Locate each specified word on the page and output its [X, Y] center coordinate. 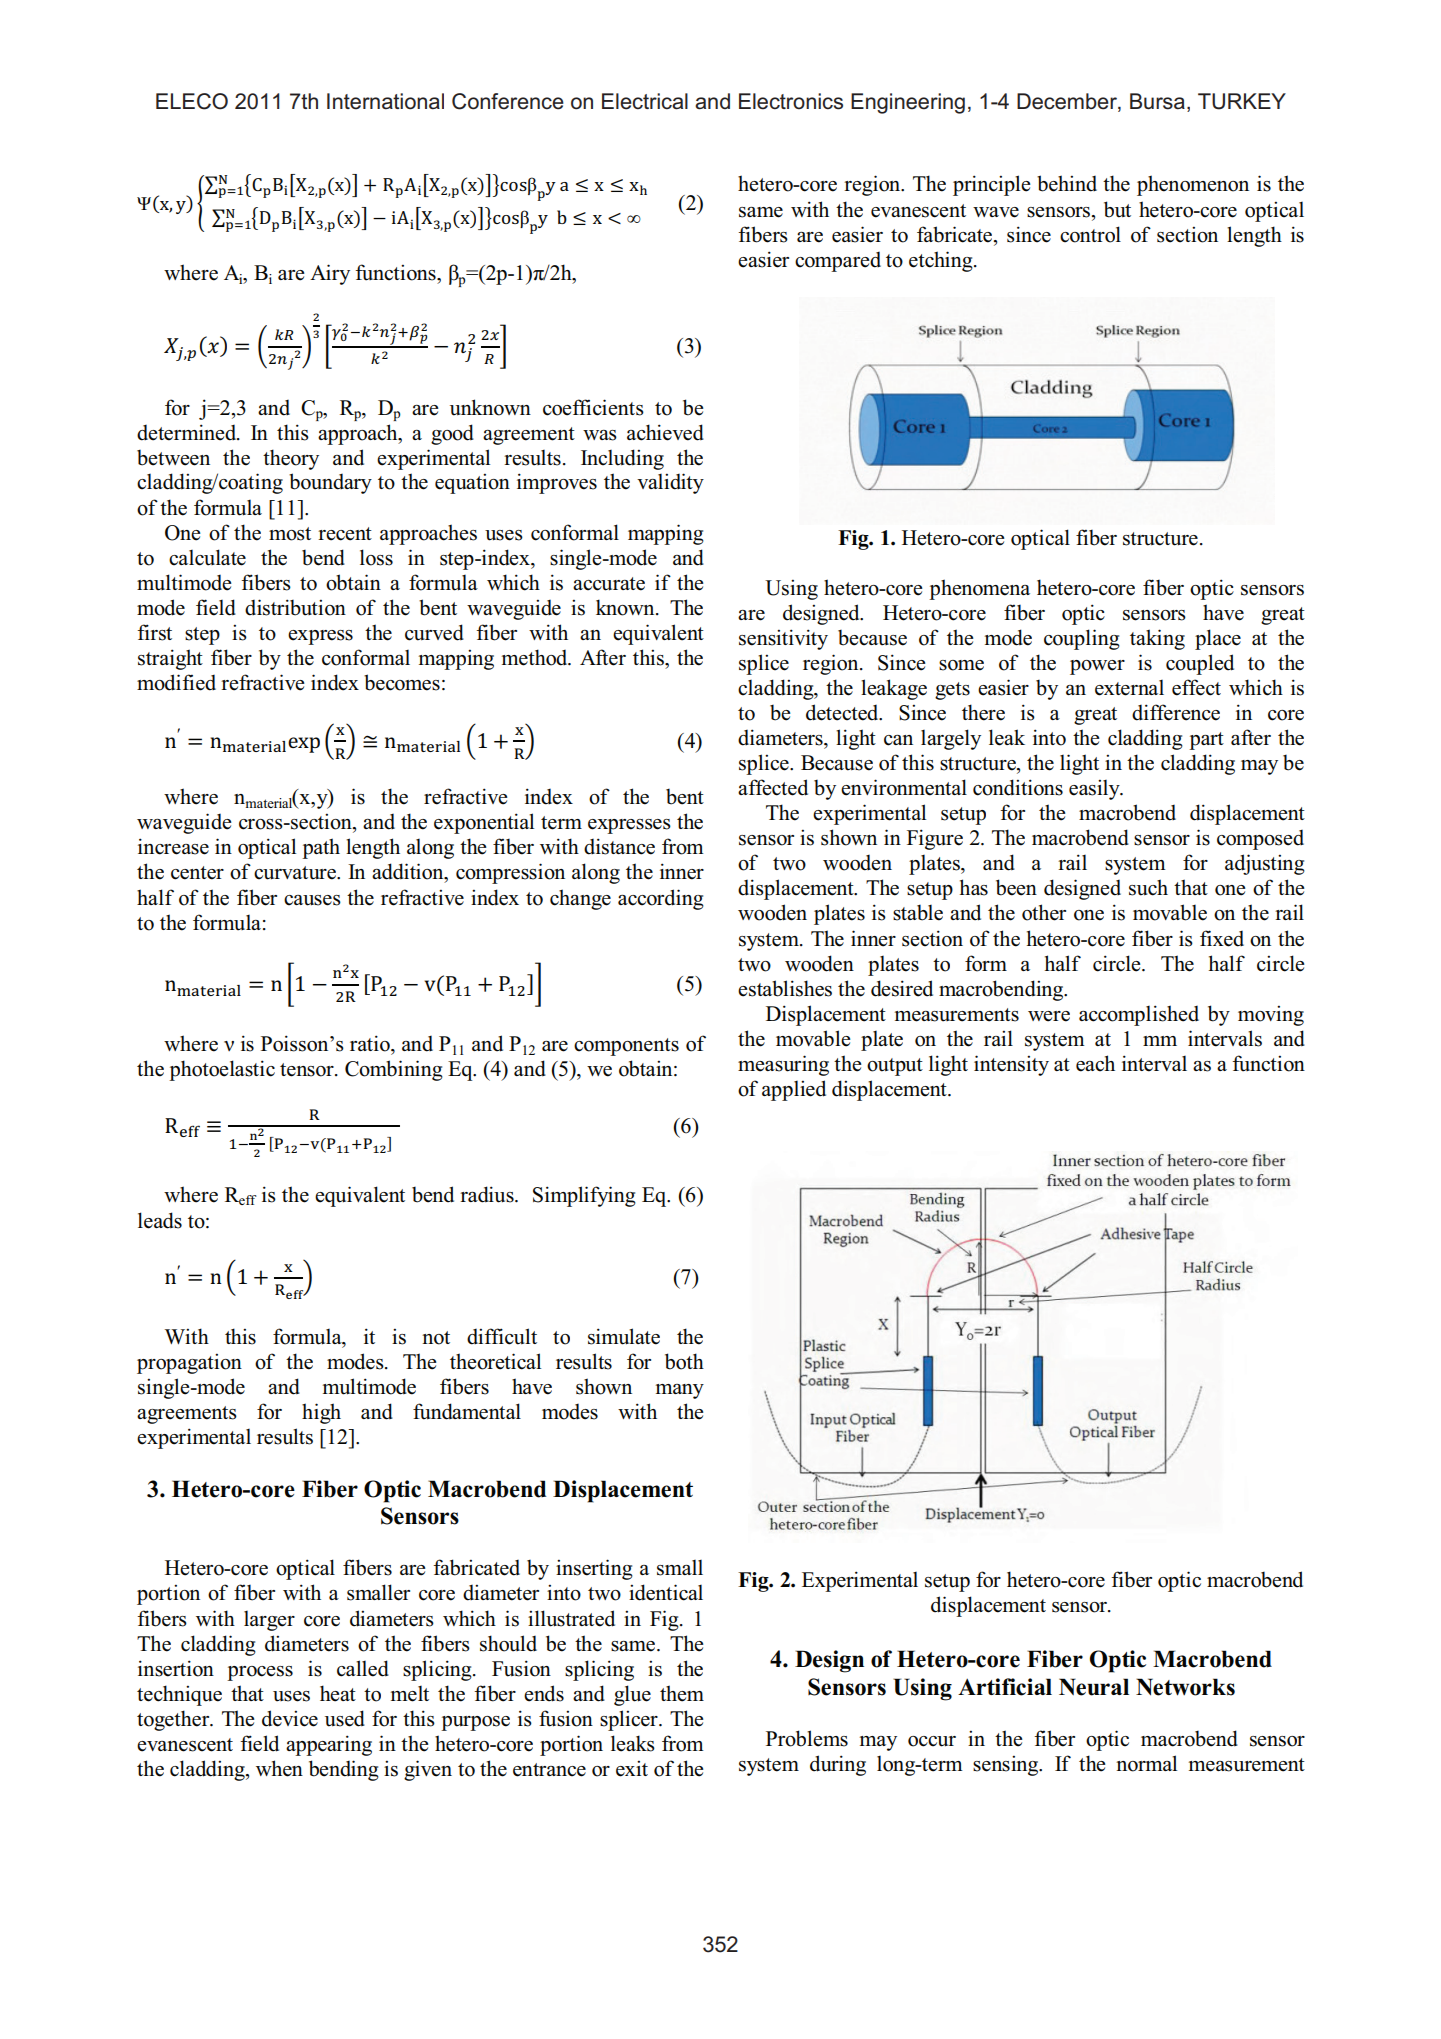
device [290, 1718]
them [682, 1693]
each [1095, 1063]
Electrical [645, 101]
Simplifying [584, 1196]
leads [160, 1220]
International [385, 101]
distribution [295, 607]
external [1129, 688]
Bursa [1157, 101]
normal [1146, 1763]
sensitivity [783, 639]
